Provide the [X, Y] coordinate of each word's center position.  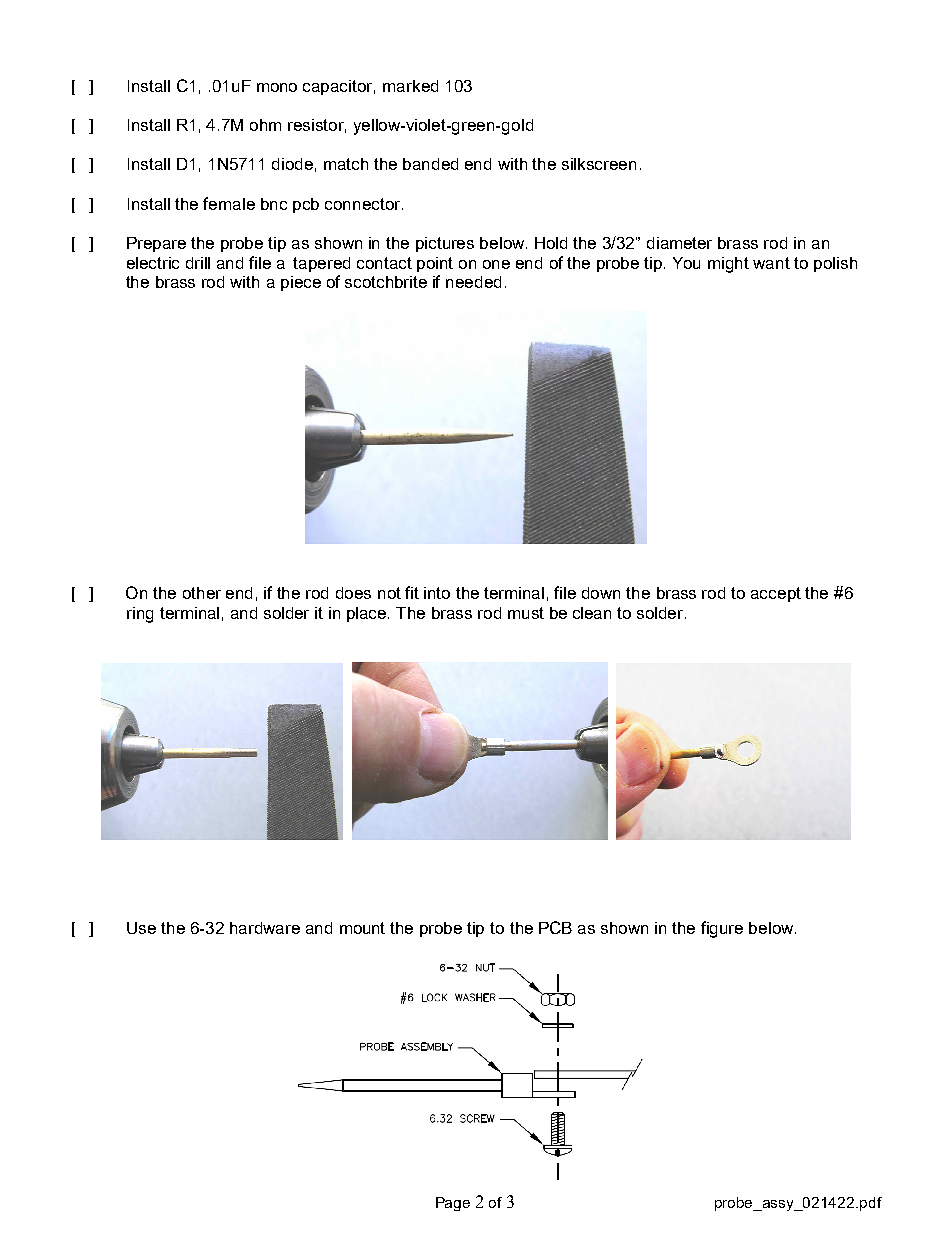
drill [198, 263]
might [728, 265]
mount [362, 928]
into [437, 593]
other [202, 593]
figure [722, 929]
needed [473, 282]
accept [776, 594]
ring [140, 615]
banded [430, 164]
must [526, 613]
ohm [265, 125]
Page [453, 1204]
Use [141, 928]
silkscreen [599, 164]
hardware [265, 928]
